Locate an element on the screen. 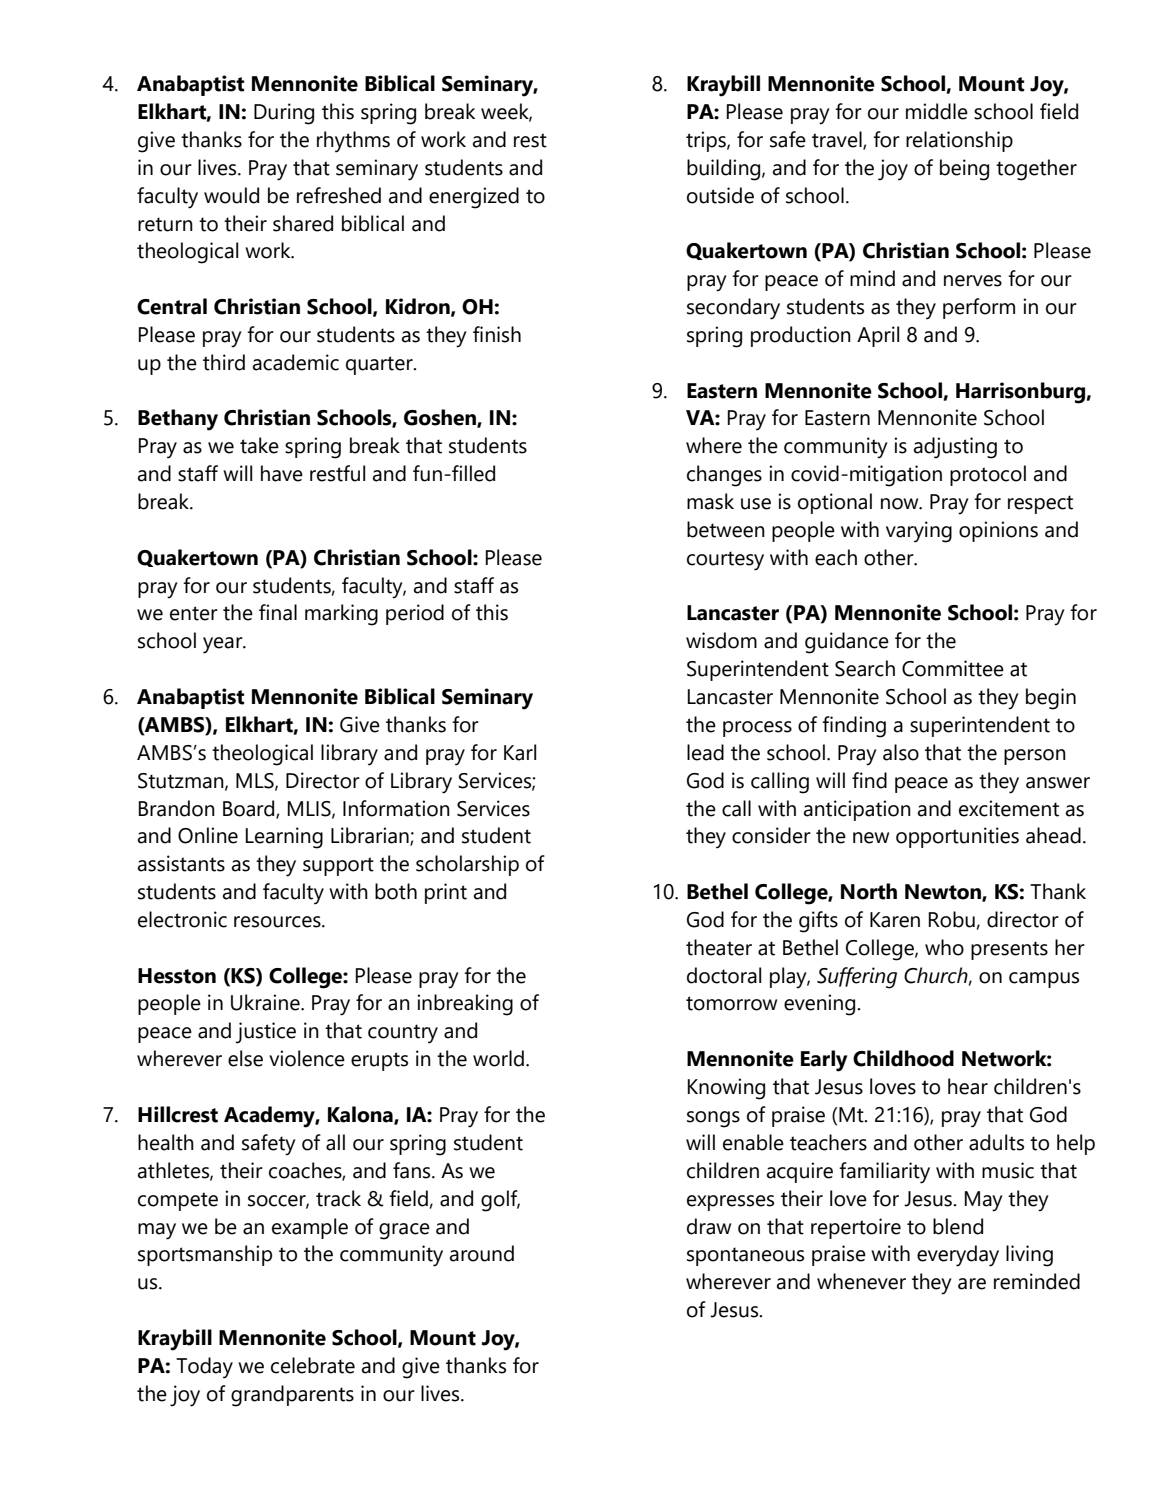  changes is located at coordinates (724, 476).
